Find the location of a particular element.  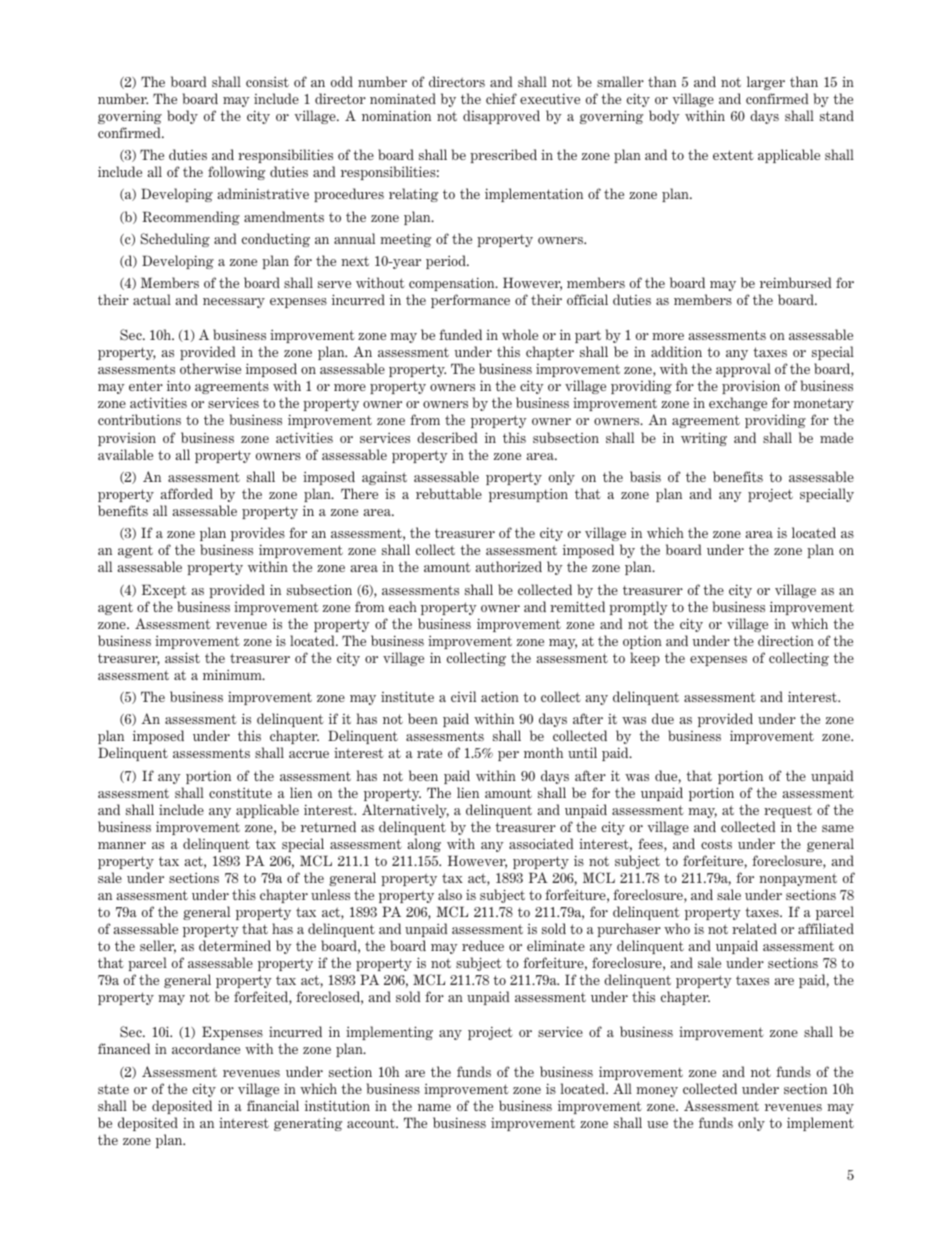

Except is located at coordinates (164, 591).
